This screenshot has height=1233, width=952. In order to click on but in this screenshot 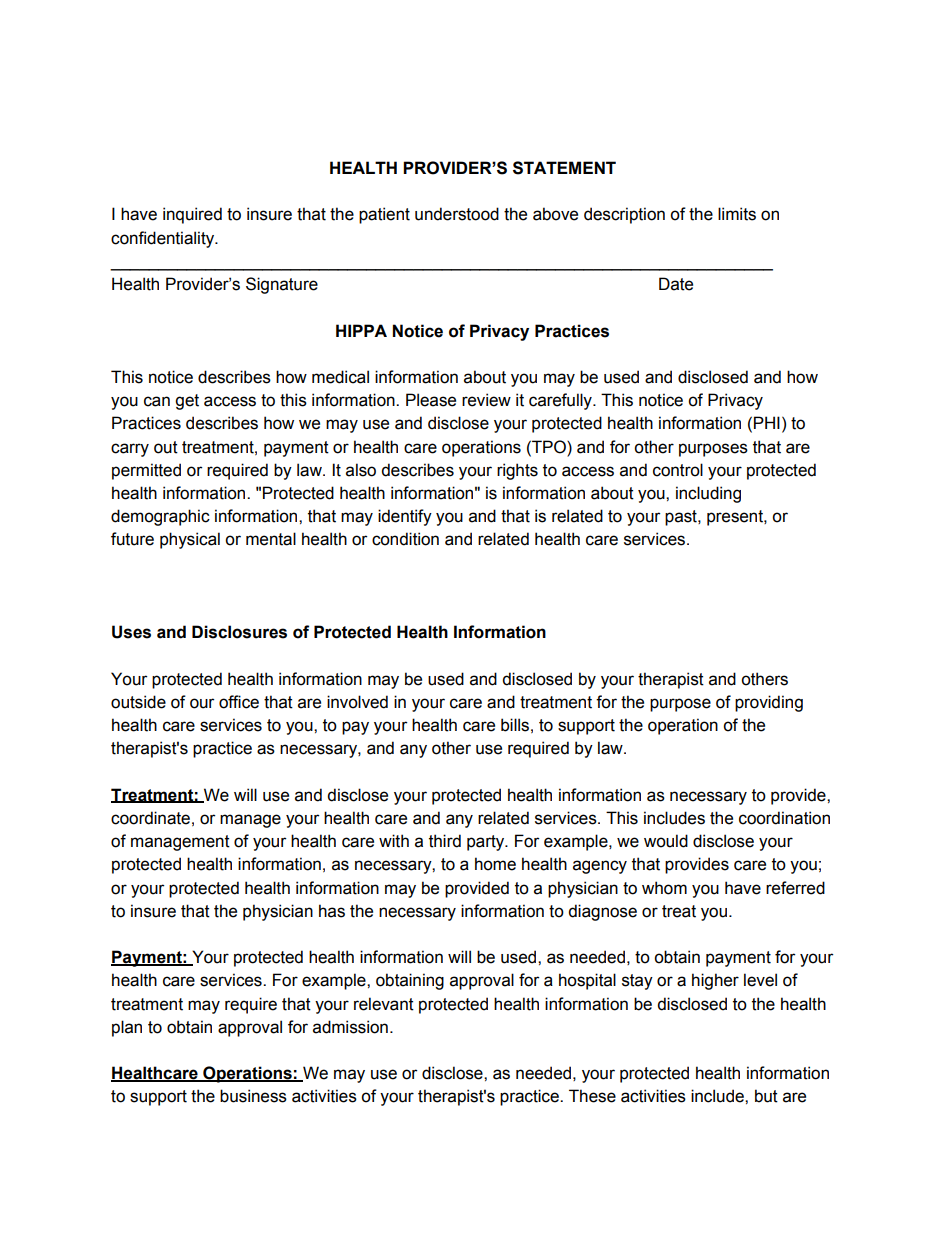, I will do `click(766, 1096)`.
